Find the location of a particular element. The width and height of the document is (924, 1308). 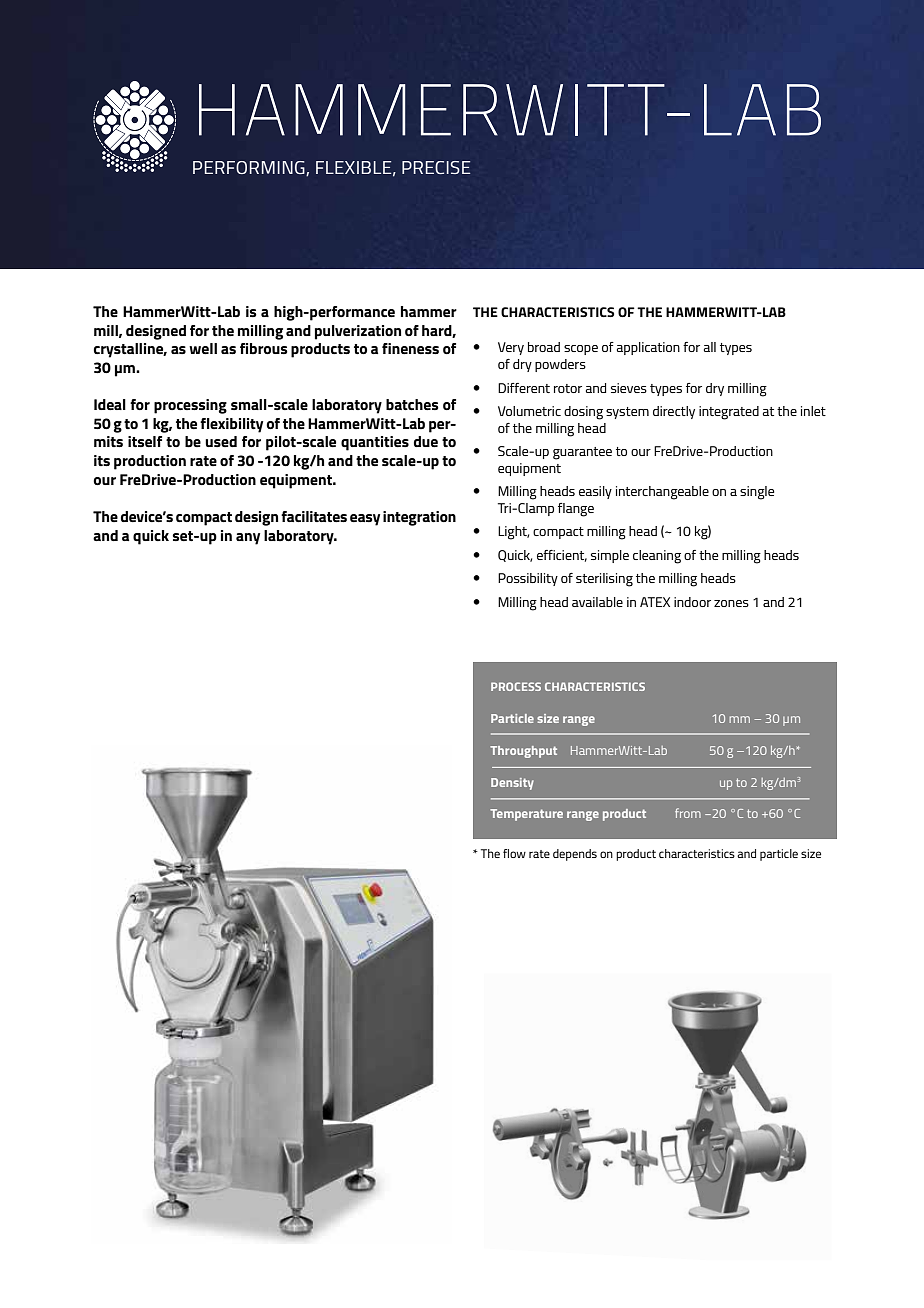

Throughput is located at coordinates (523, 752).
